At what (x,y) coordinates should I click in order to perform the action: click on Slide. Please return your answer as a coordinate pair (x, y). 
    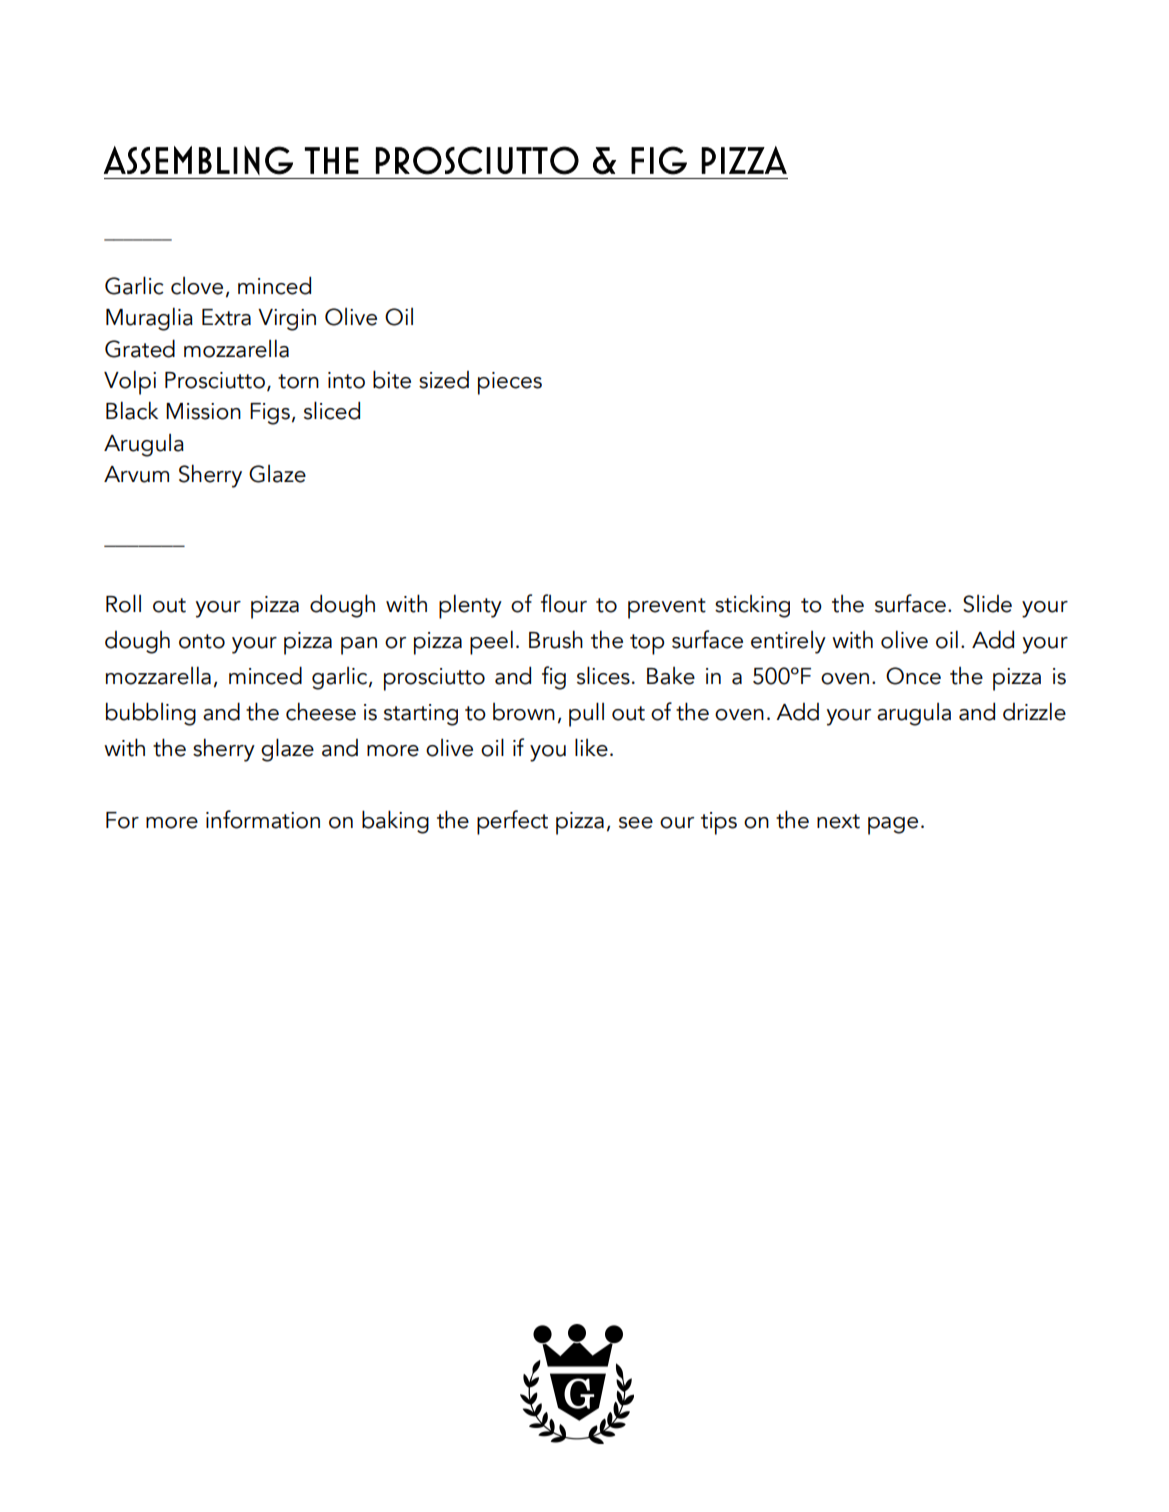
    Looking at the image, I should click on (987, 604).
